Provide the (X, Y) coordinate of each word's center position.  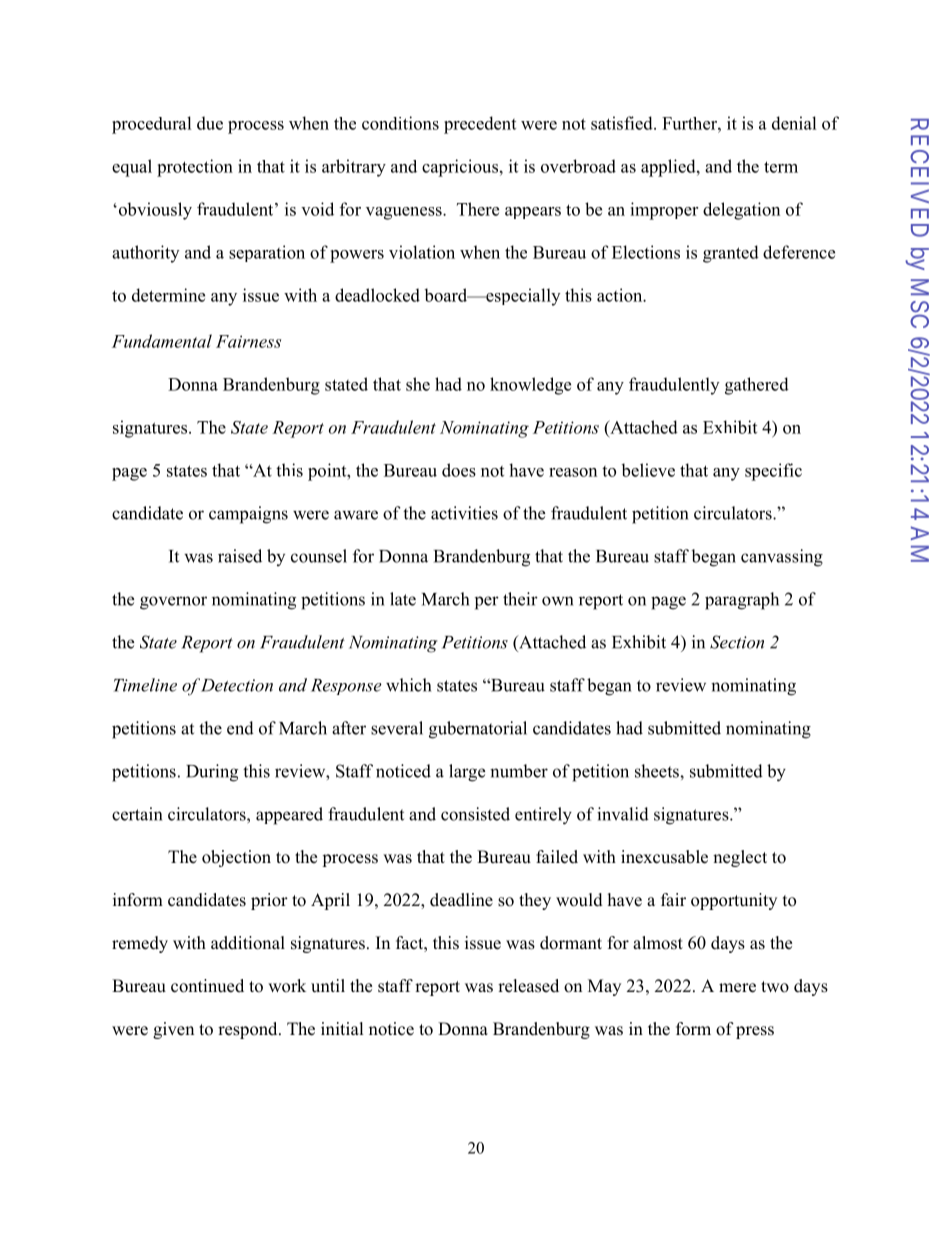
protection (195, 168)
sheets (658, 771)
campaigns (248, 515)
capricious (460, 168)
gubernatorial (478, 730)
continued (207, 986)
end (240, 728)
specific (773, 472)
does (459, 470)
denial (794, 123)
